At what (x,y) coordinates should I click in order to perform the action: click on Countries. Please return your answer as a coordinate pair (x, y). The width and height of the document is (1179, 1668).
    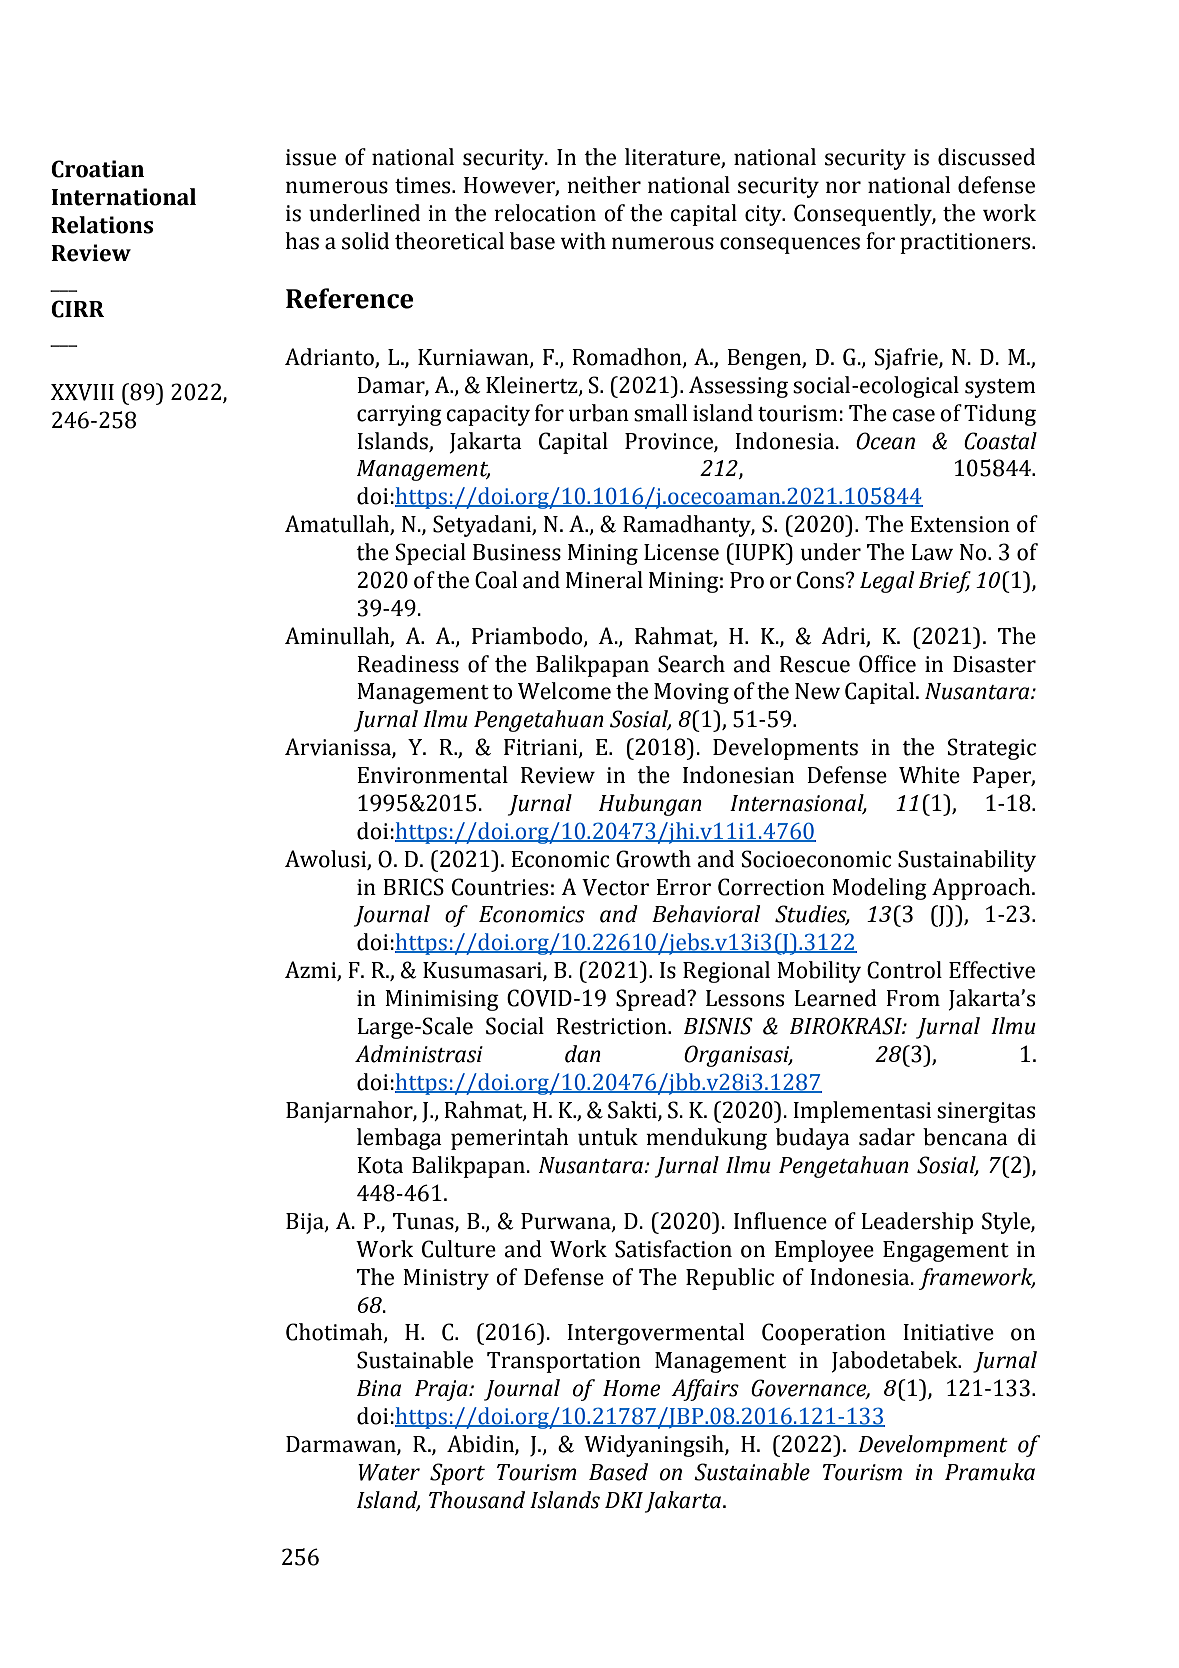
    Looking at the image, I should click on (500, 887).
